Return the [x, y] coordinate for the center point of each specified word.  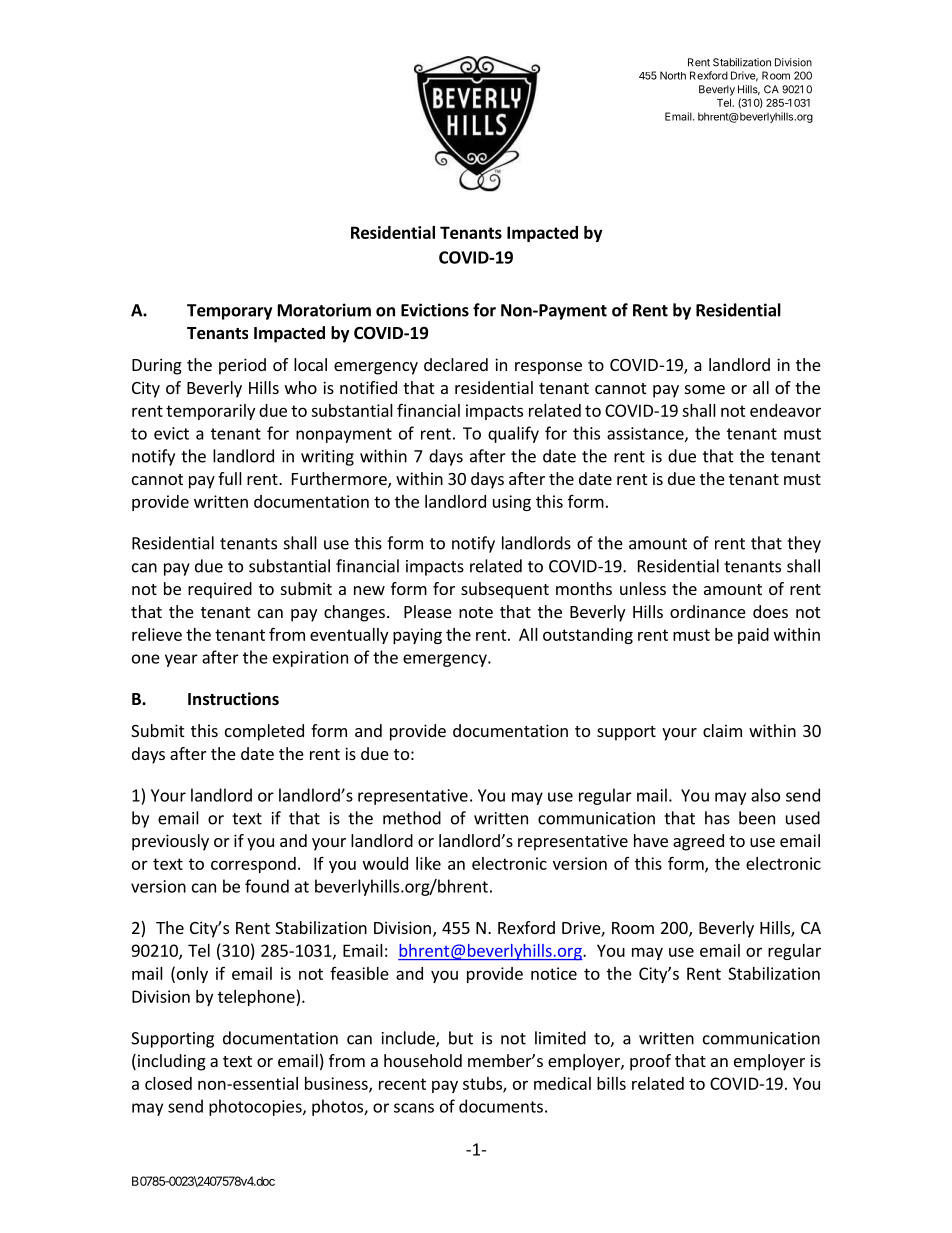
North [673, 75]
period [242, 366]
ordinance [708, 611]
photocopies [256, 1107]
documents [501, 1106]
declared [456, 364]
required [220, 590]
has [717, 818]
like [428, 863]
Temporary [229, 312]
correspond [253, 865]
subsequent [505, 590]
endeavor [785, 410]
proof [650, 1062]
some [705, 389]
